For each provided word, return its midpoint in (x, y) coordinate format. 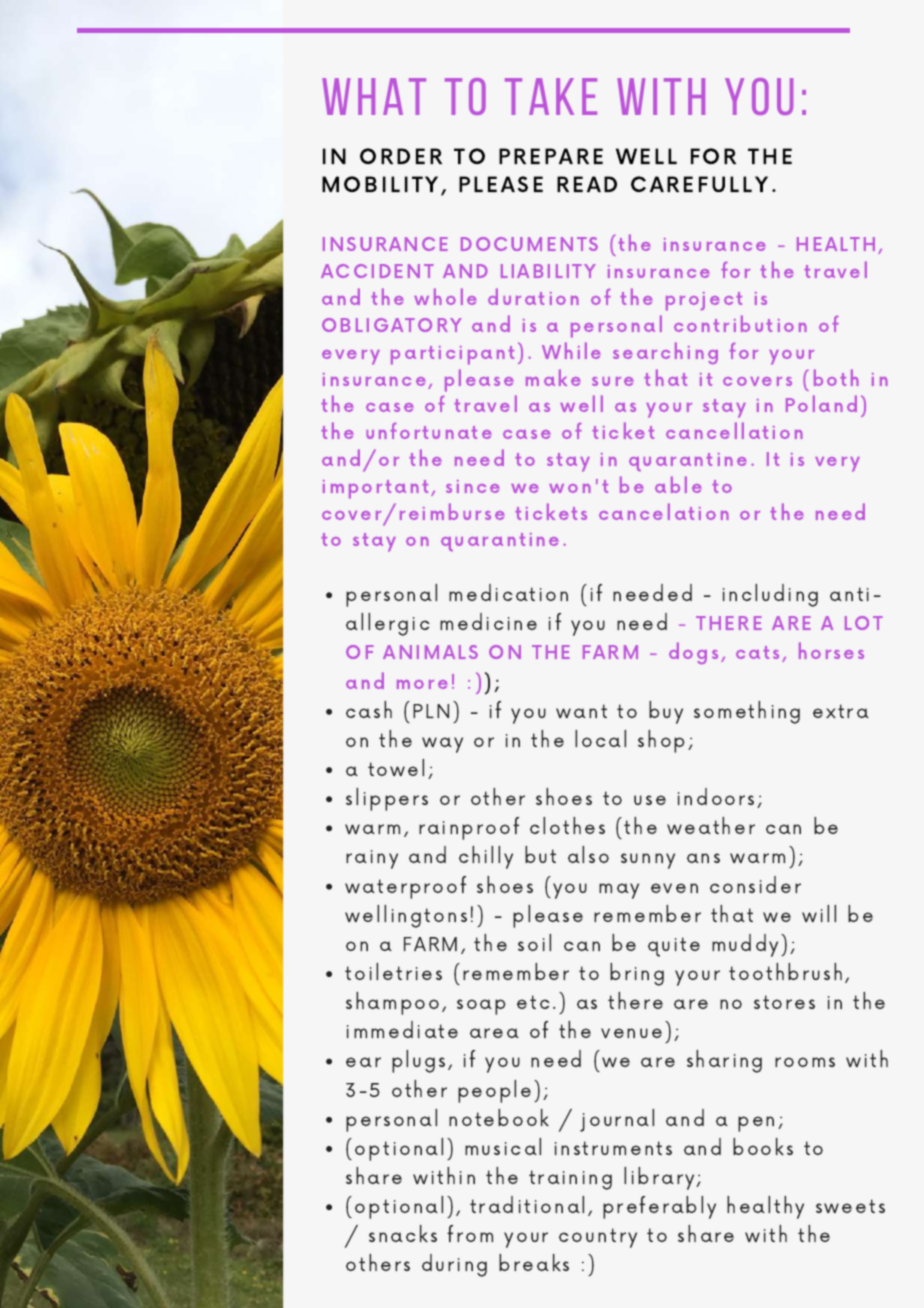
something (747, 712)
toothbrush (785, 971)
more (422, 684)
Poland (821, 403)
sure (613, 381)
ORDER (401, 156)
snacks (403, 1233)
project (704, 301)
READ (587, 184)
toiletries (393, 971)
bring (637, 974)
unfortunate (429, 430)
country (598, 1238)
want (581, 711)
